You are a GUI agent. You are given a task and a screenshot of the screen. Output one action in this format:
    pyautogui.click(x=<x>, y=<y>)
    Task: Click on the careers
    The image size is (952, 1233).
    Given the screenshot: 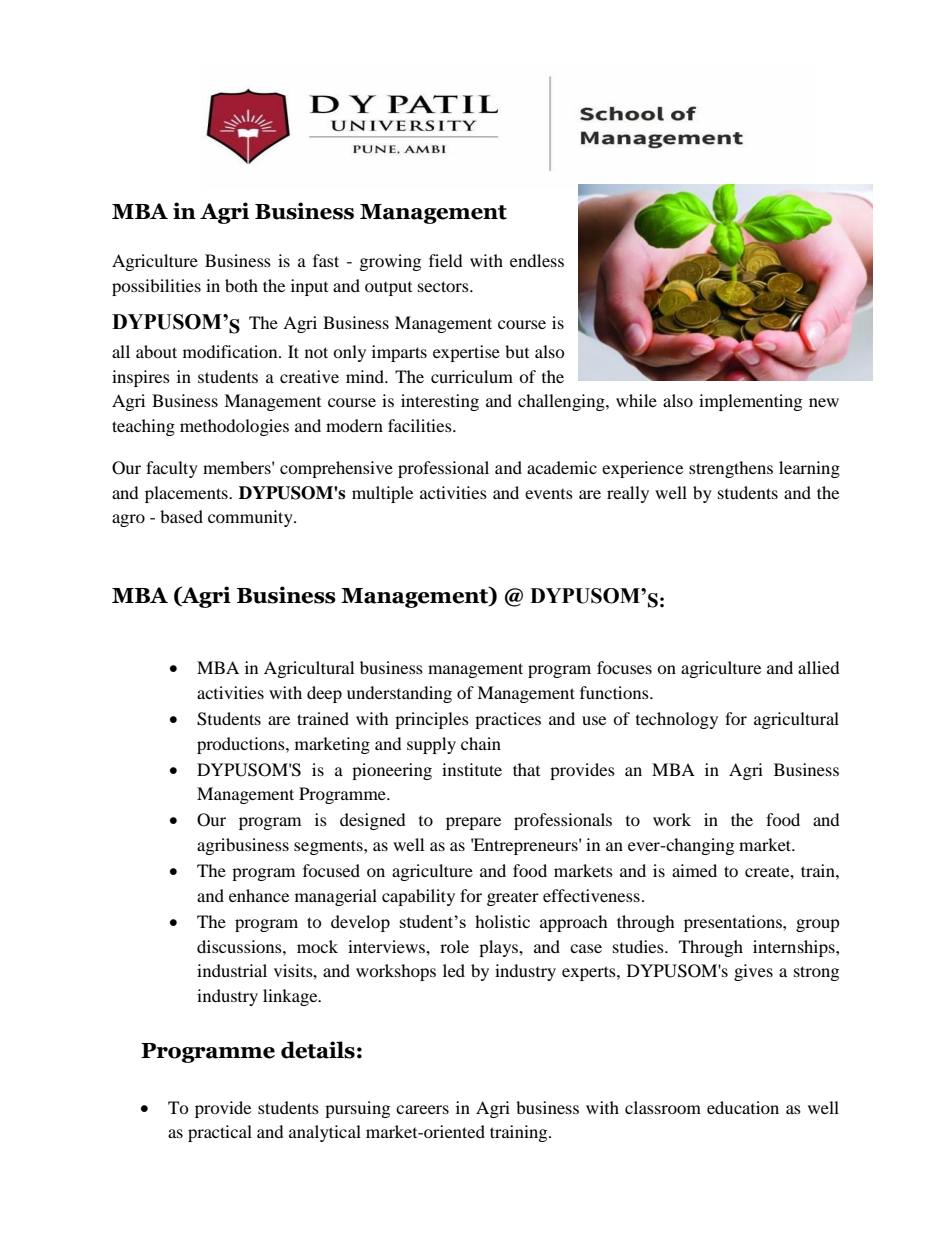 What is the action you would take?
    pyautogui.click(x=422, y=1109)
